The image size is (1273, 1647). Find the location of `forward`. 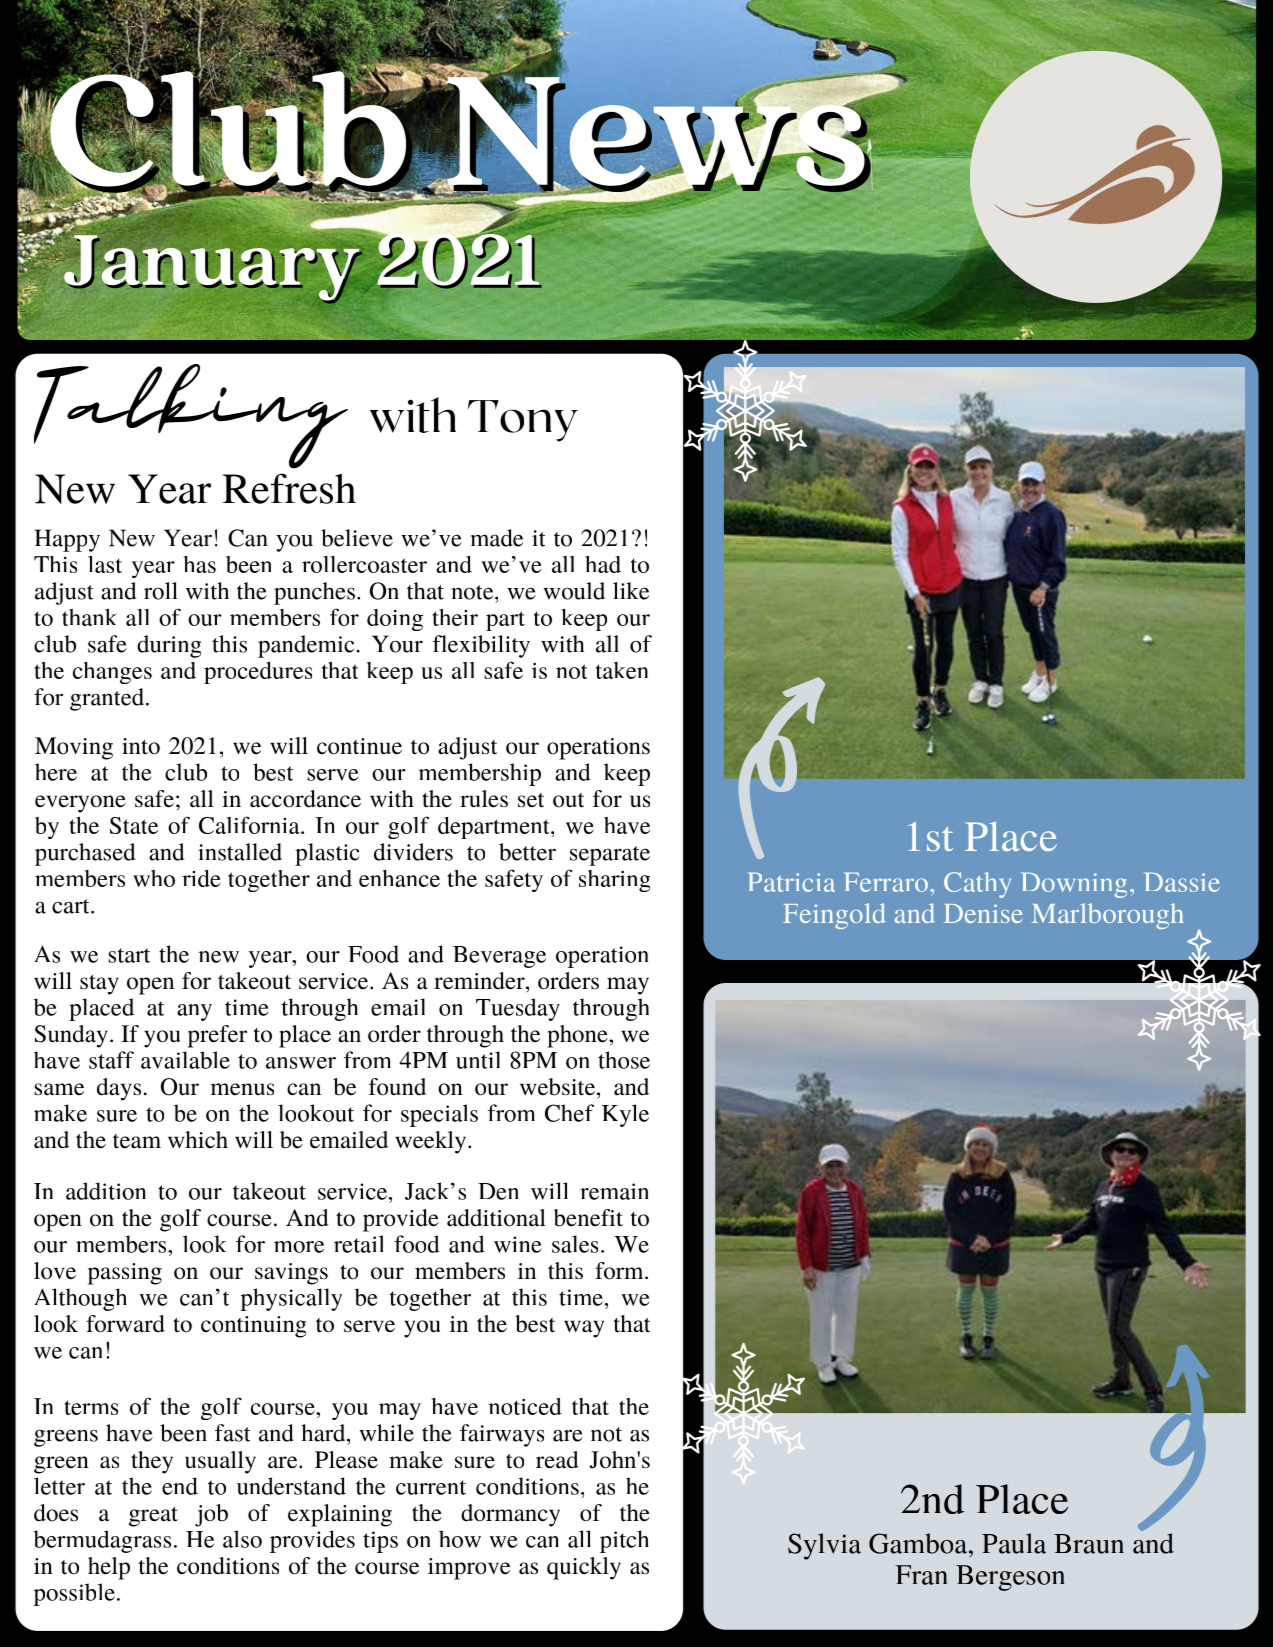

forward is located at coordinates (125, 1324).
